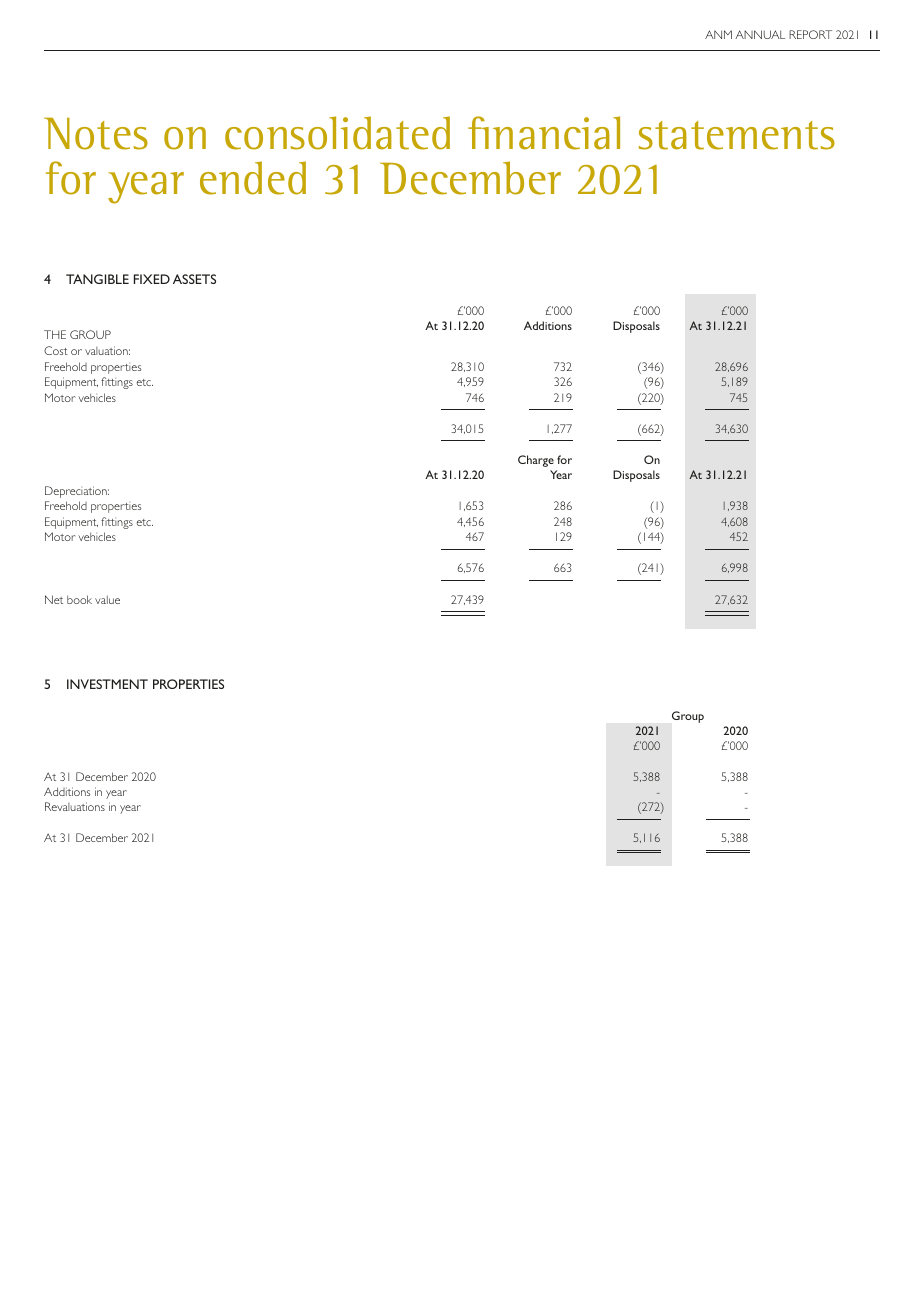 Image resolution: width=924 pixels, height=1308 pixels. I want to click on consolidated, so click(337, 133).
